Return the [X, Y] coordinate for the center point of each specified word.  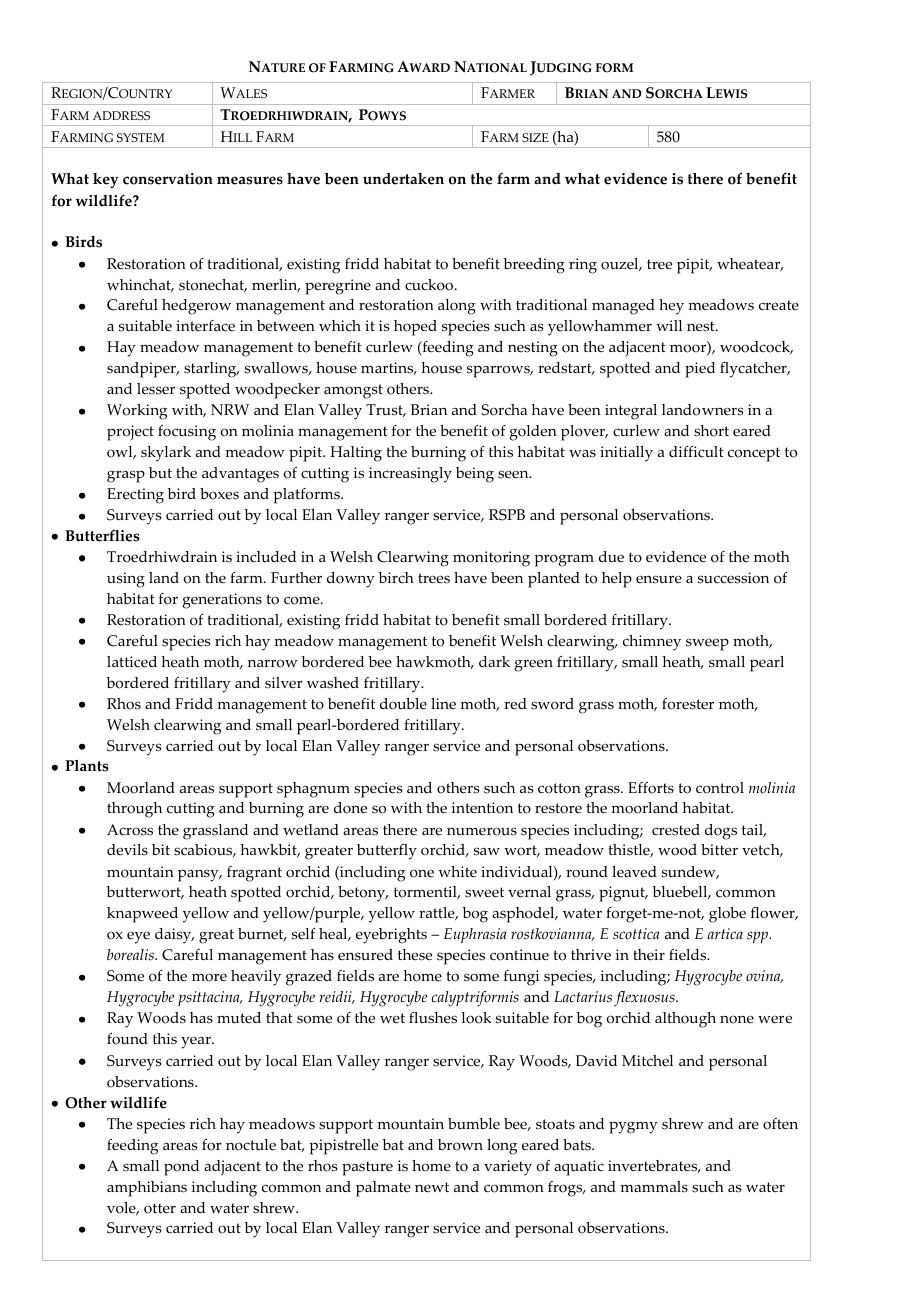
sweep [707, 644]
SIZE [535, 138]
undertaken [403, 179]
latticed [132, 662]
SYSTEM [141, 138]
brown [460, 1145]
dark [494, 661]
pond [181, 1168]
